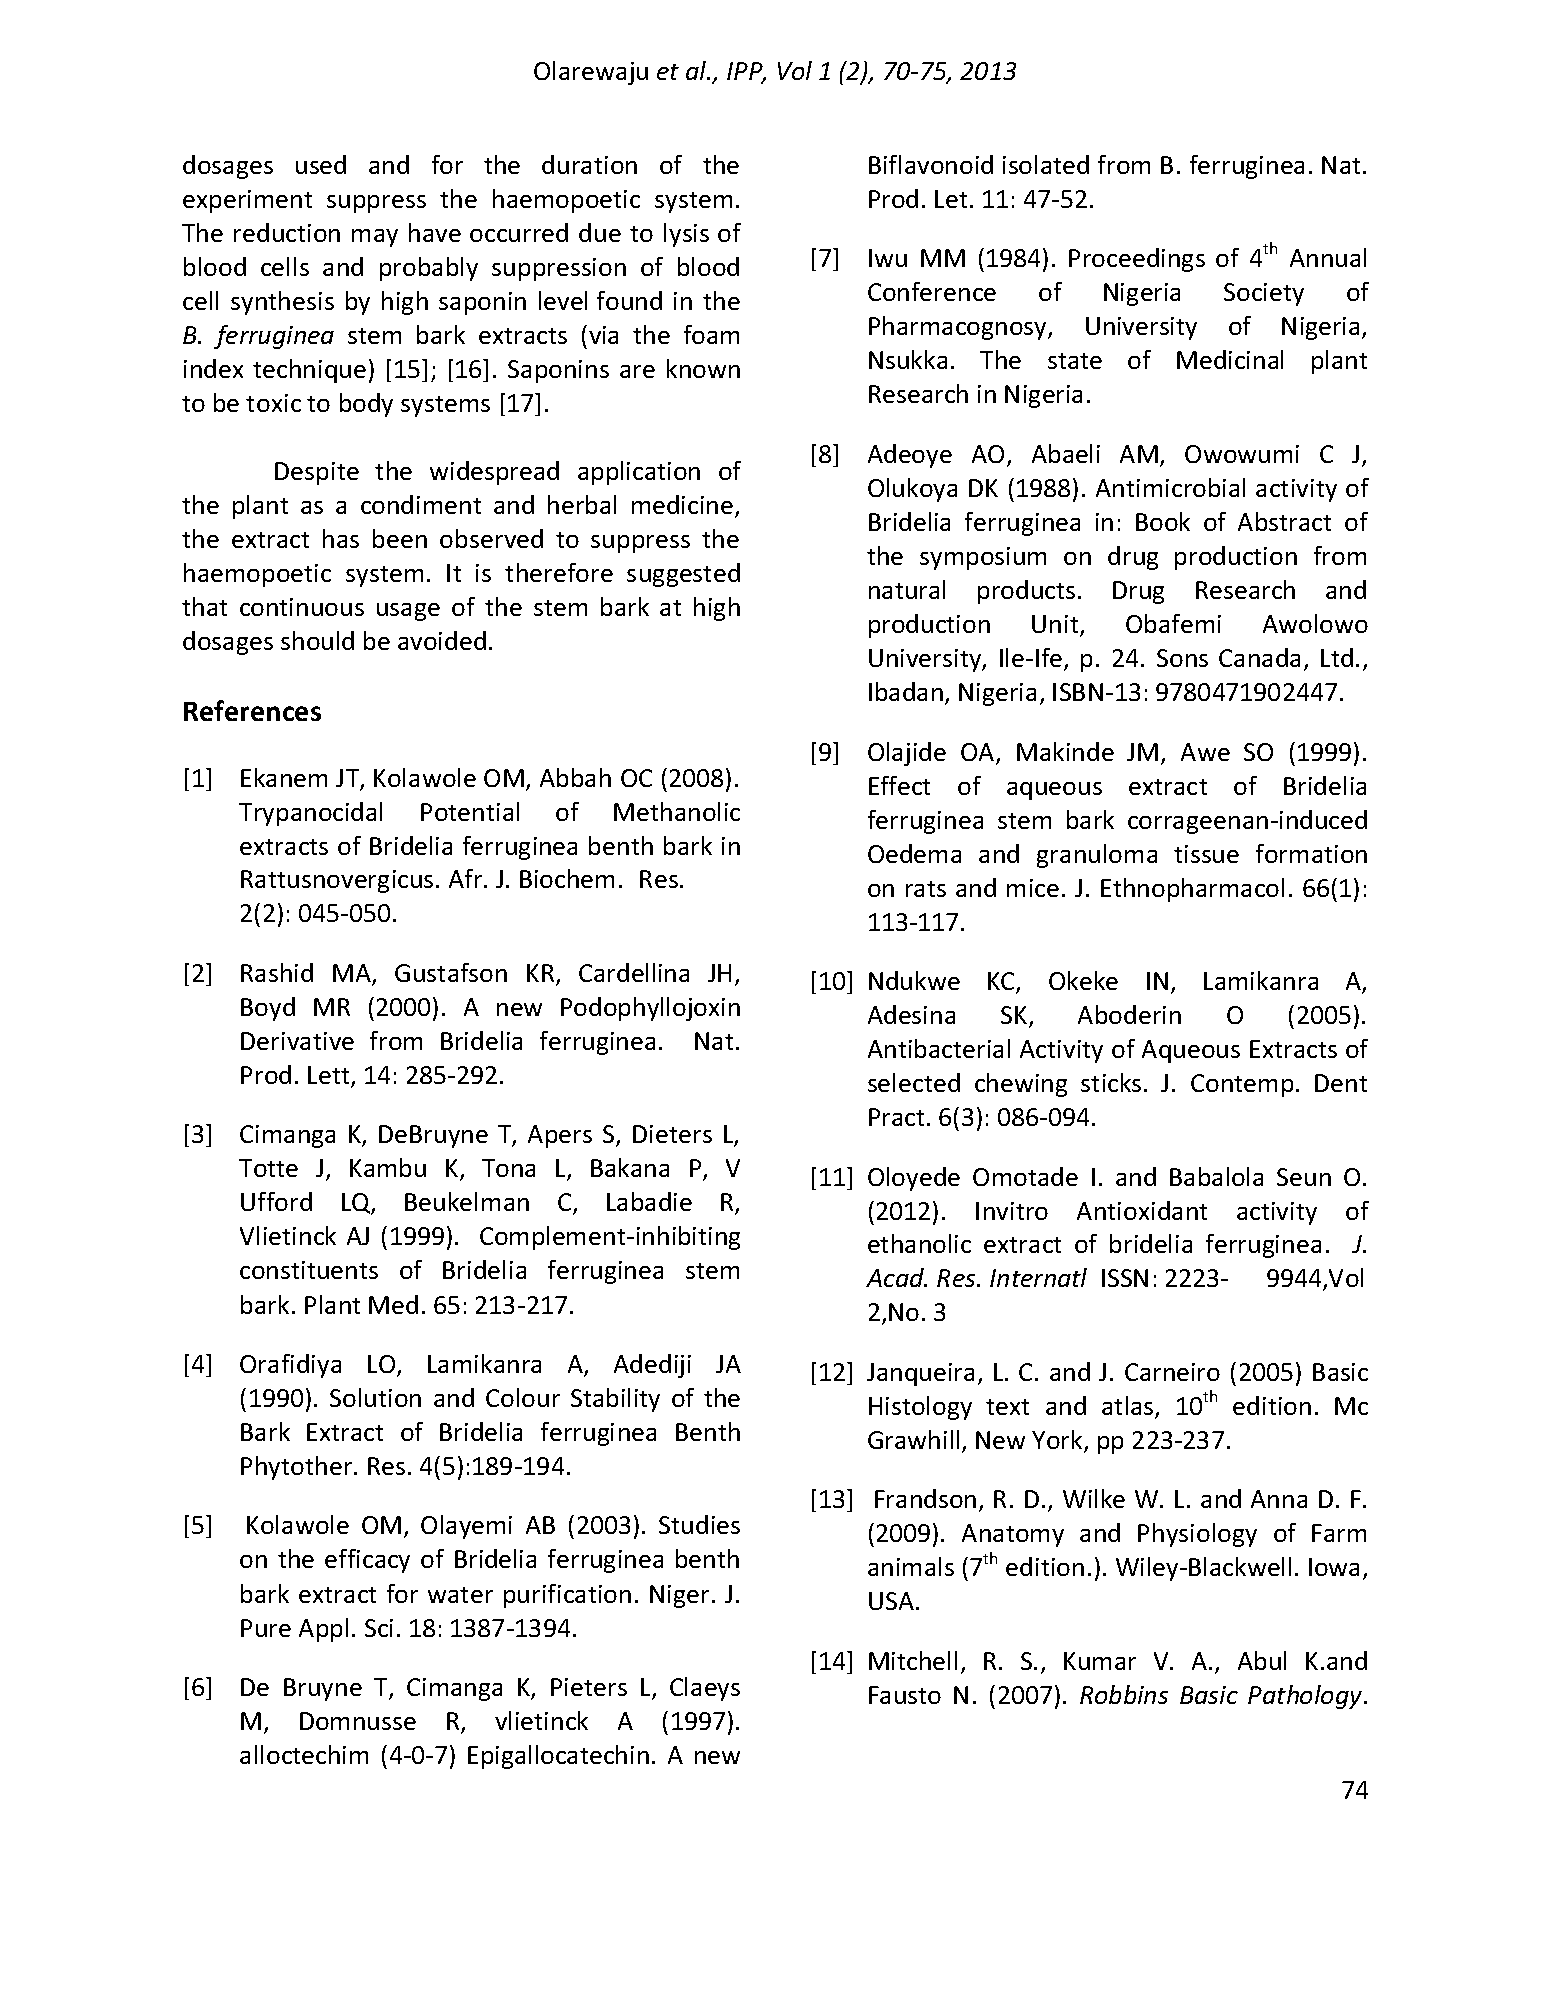 The image size is (1551, 2007). What do you see at coordinates (1172, 1372) in the screenshot?
I see `Carneiro` at bounding box center [1172, 1372].
